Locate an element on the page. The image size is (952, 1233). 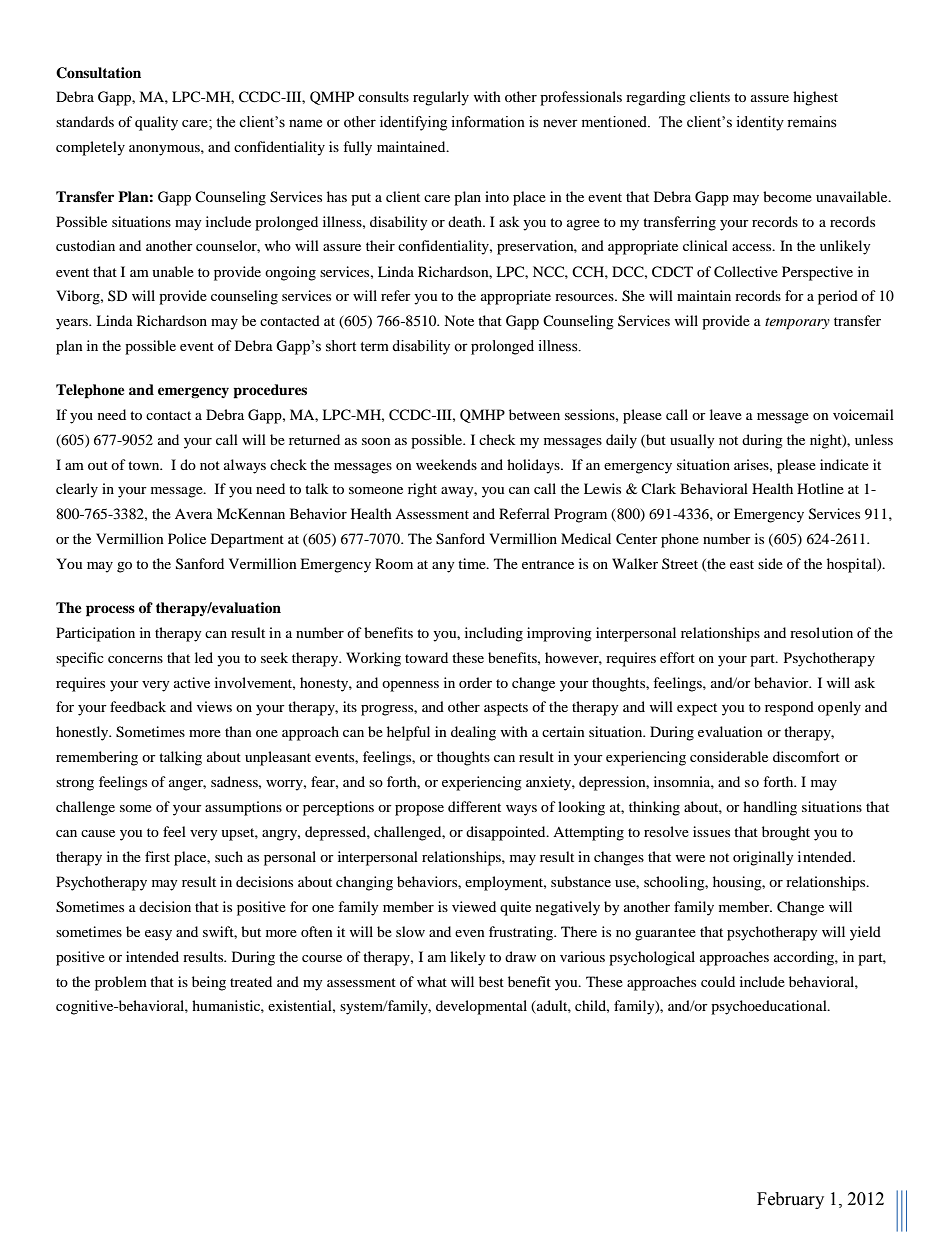
being is located at coordinates (209, 983).
